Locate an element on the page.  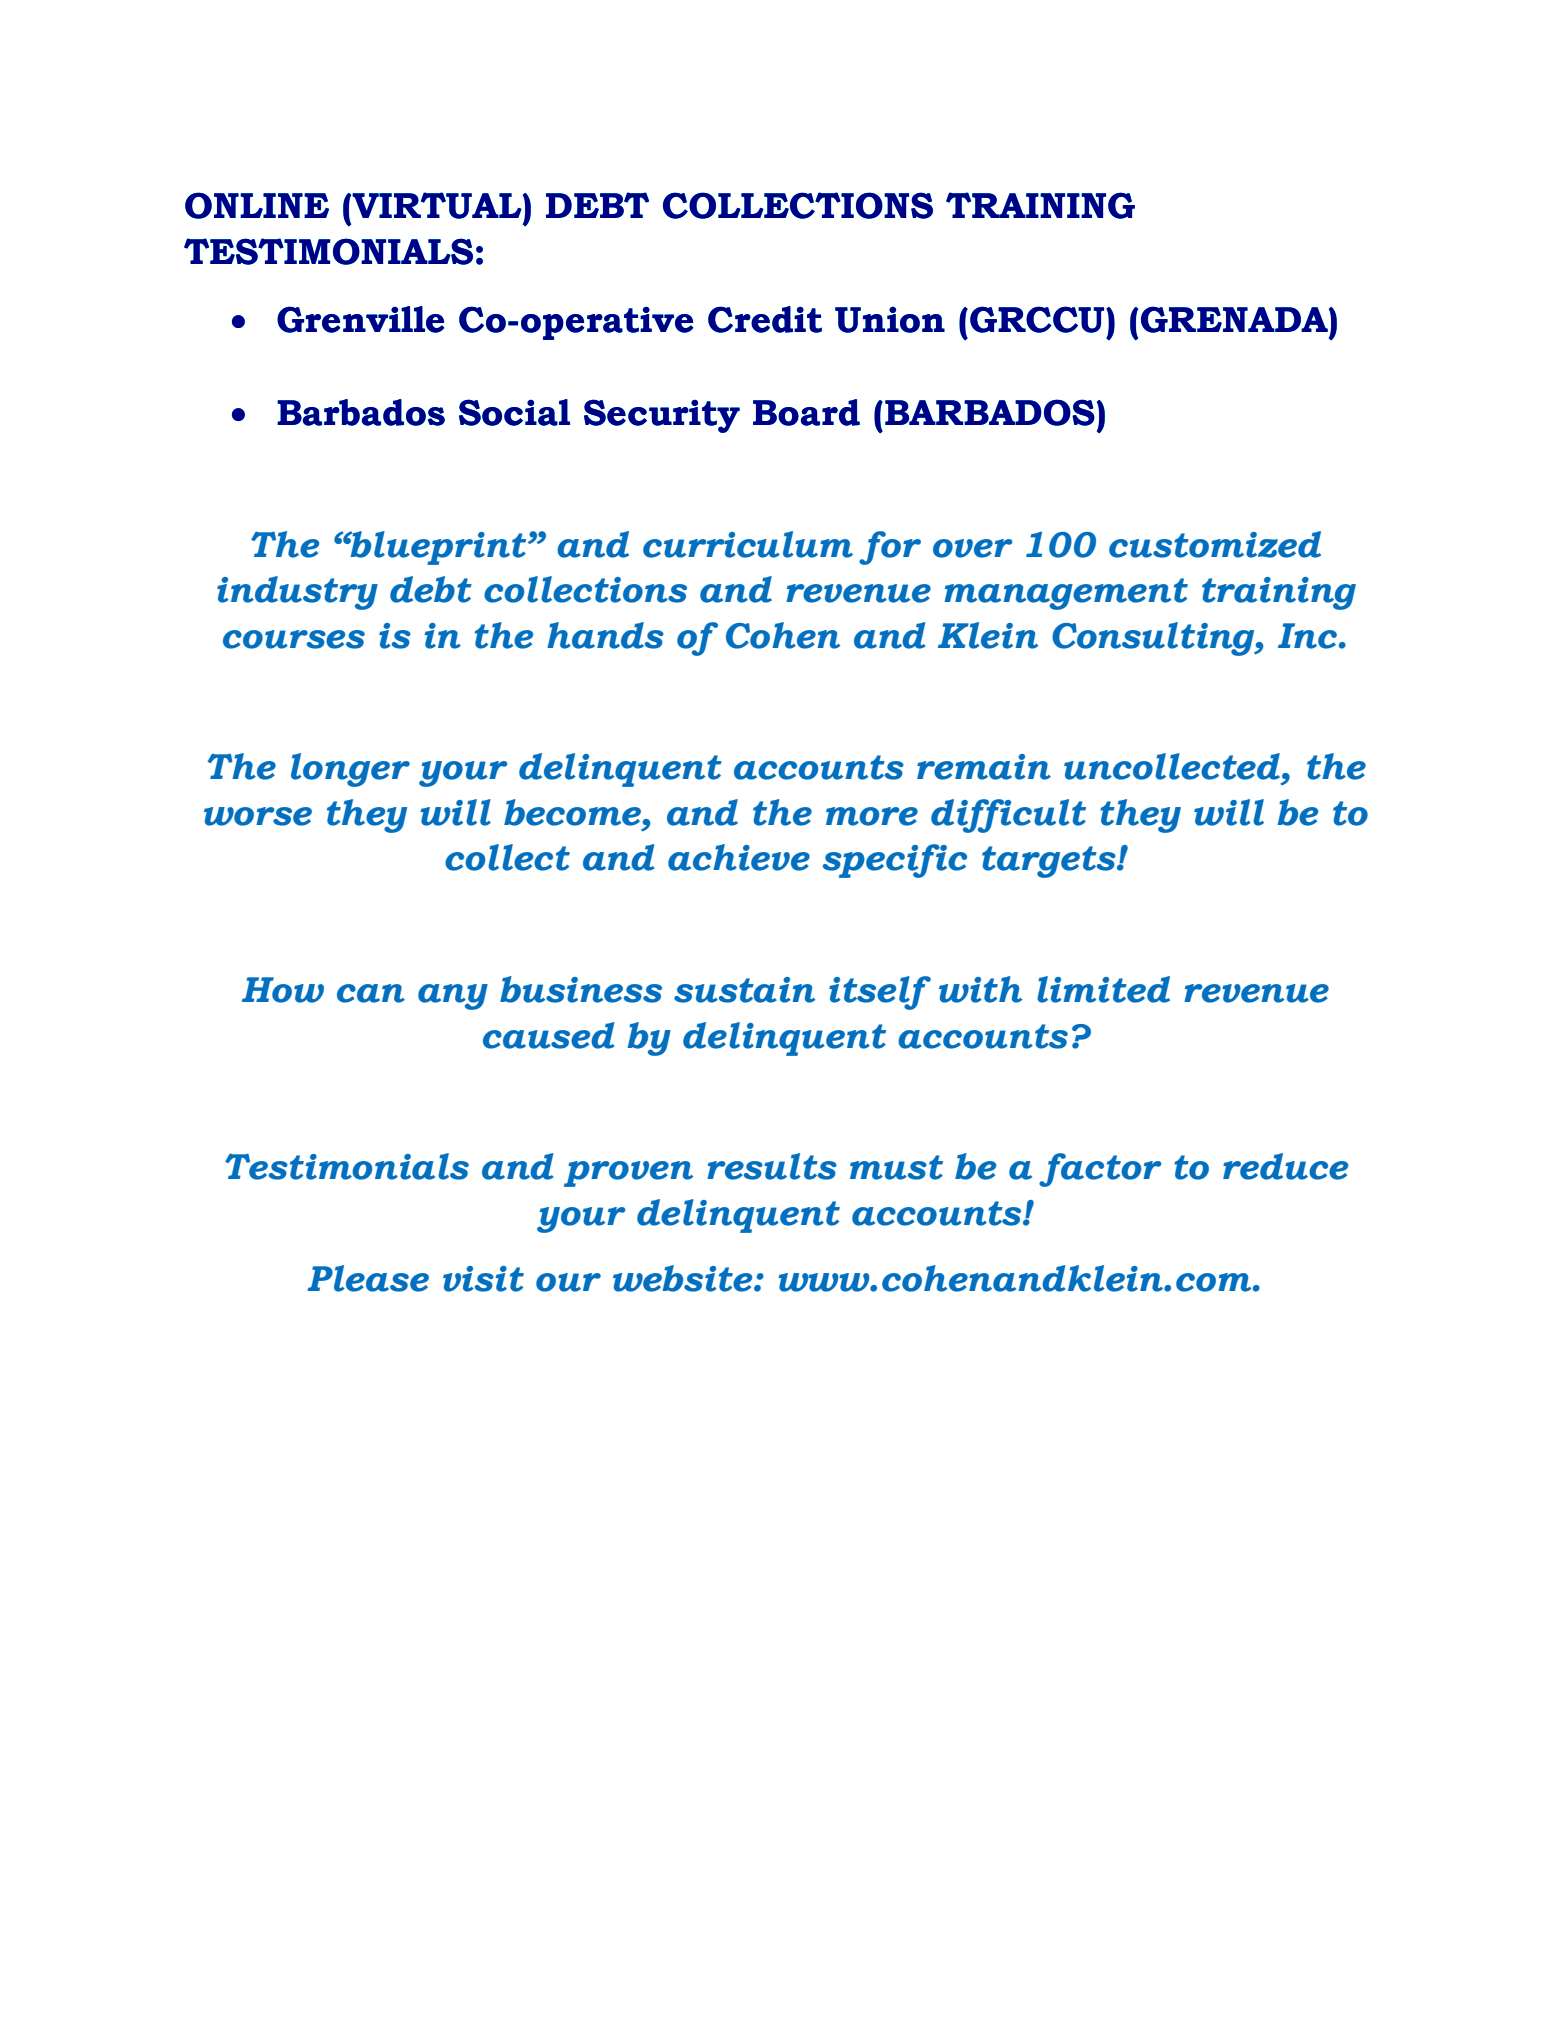
GRENADA is located at coordinates (1235, 319).
